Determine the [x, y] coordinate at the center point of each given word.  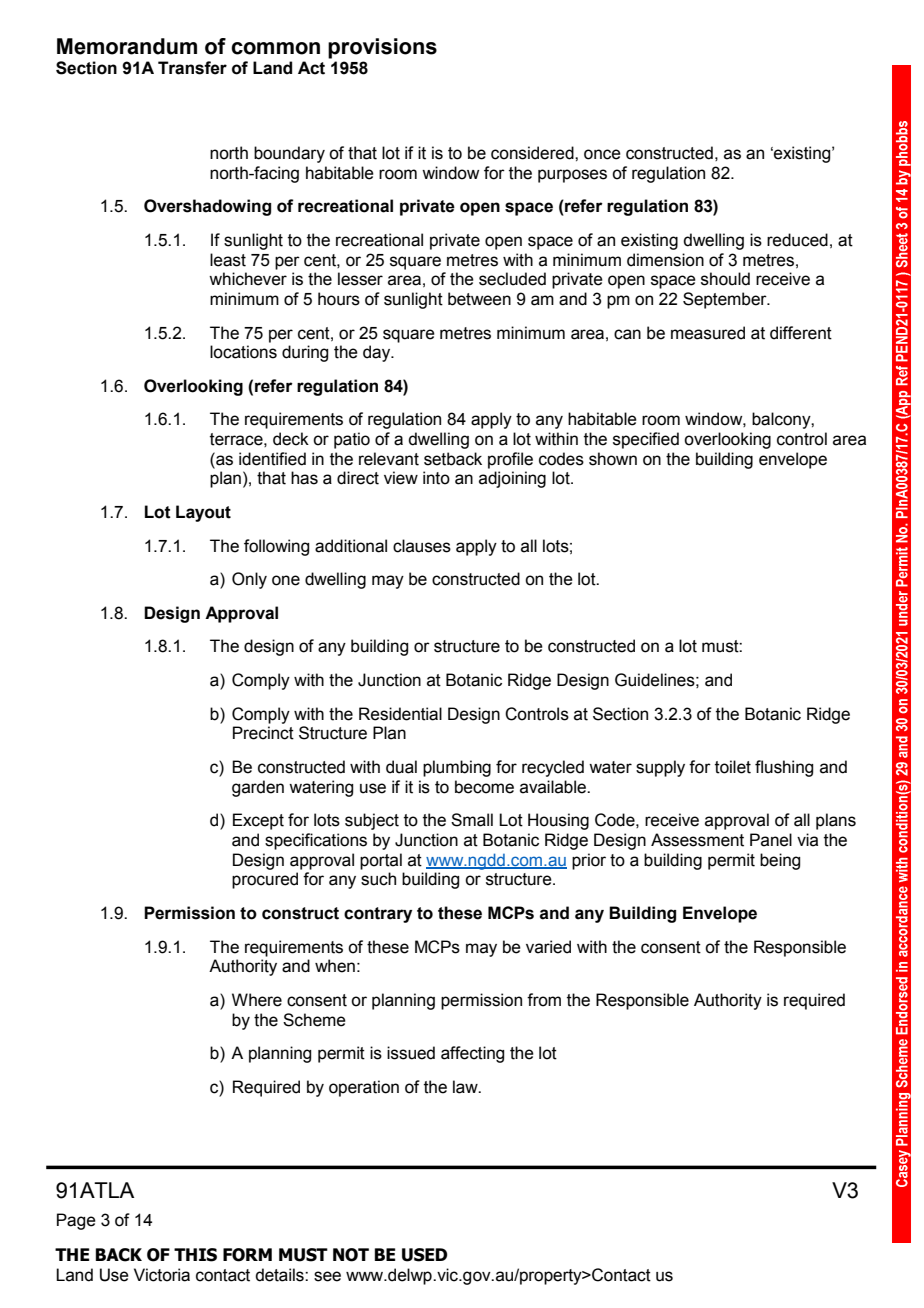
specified [646, 440]
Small [472, 820]
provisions [382, 48]
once [602, 154]
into [436, 478]
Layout [203, 513]
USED [425, 1255]
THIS [195, 1255]
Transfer [192, 68]
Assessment [697, 840]
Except [258, 821]
